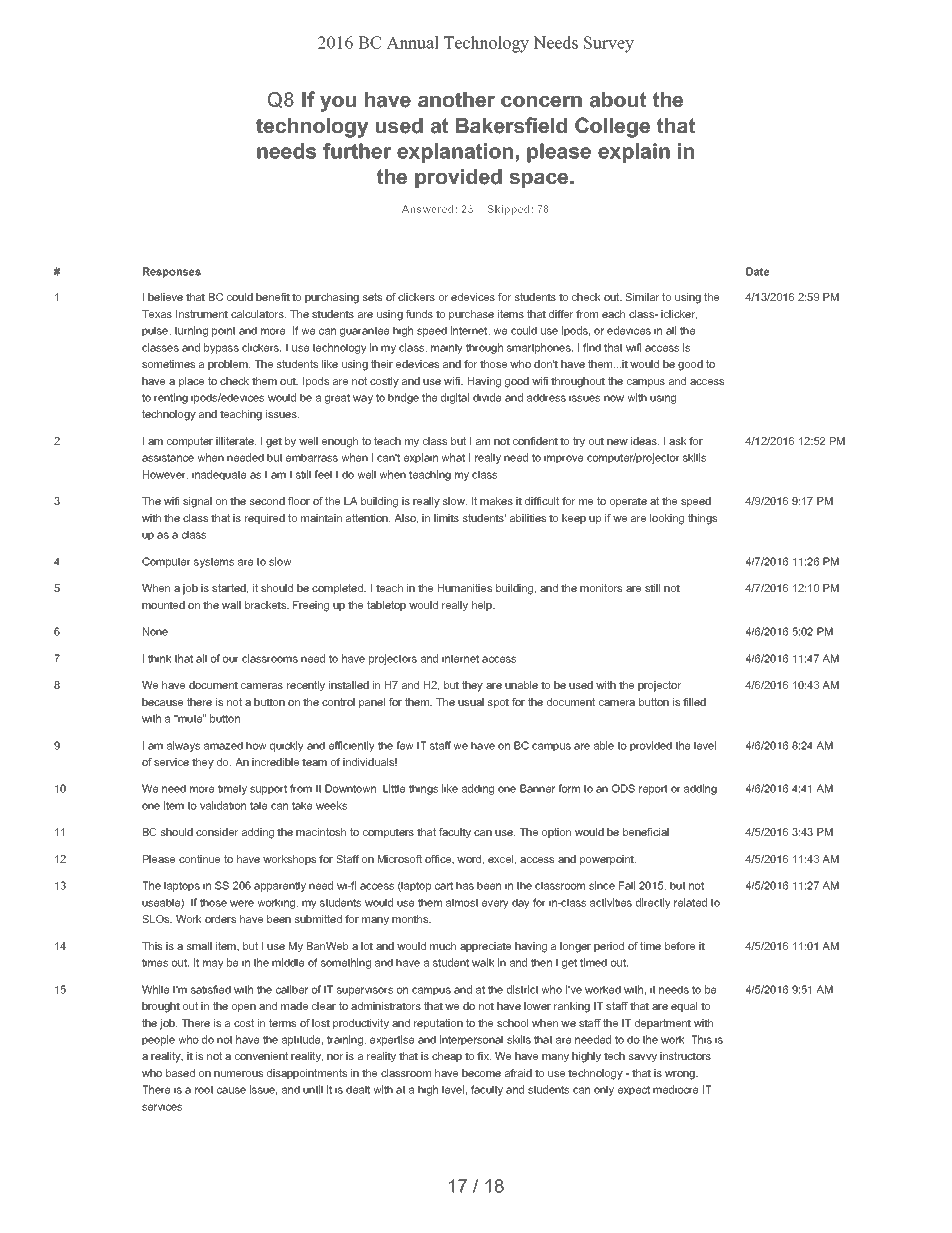 Image resolution: width=952 pixels, height=1233 pixels. Describe the element at coordinates (229, 365) in the page. I see `problem` at that location.
